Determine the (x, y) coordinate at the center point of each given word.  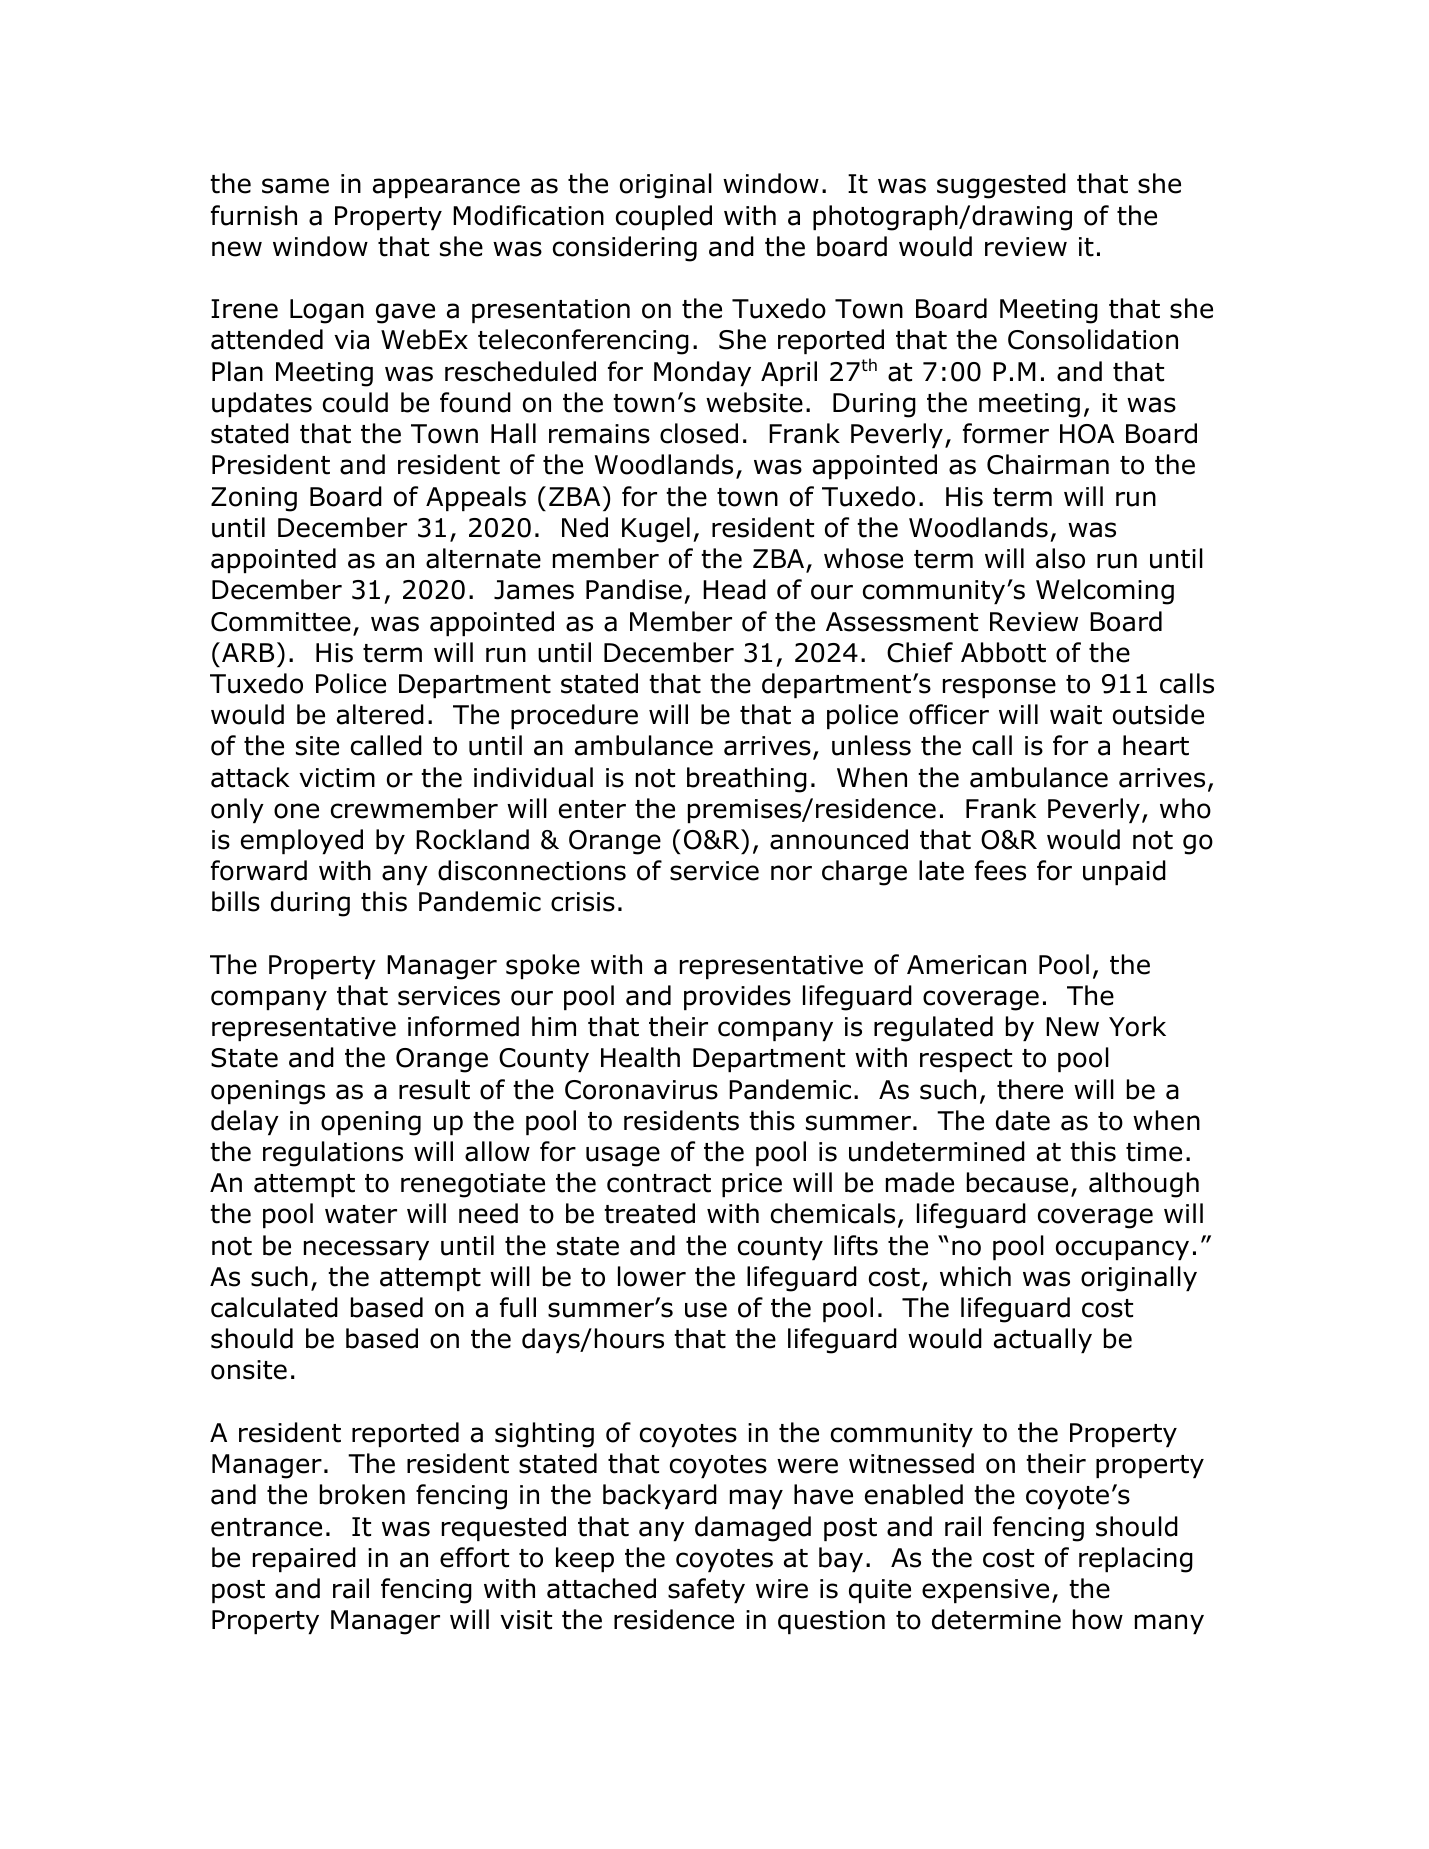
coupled (664, 217)
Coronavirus (641, 1090)
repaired (304, 1559)
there (1030, 1089)
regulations (333, 1154)
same (295, 186)
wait (1076, 715)
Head (734, 589)
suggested (1001, 186)
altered (380, 714)
